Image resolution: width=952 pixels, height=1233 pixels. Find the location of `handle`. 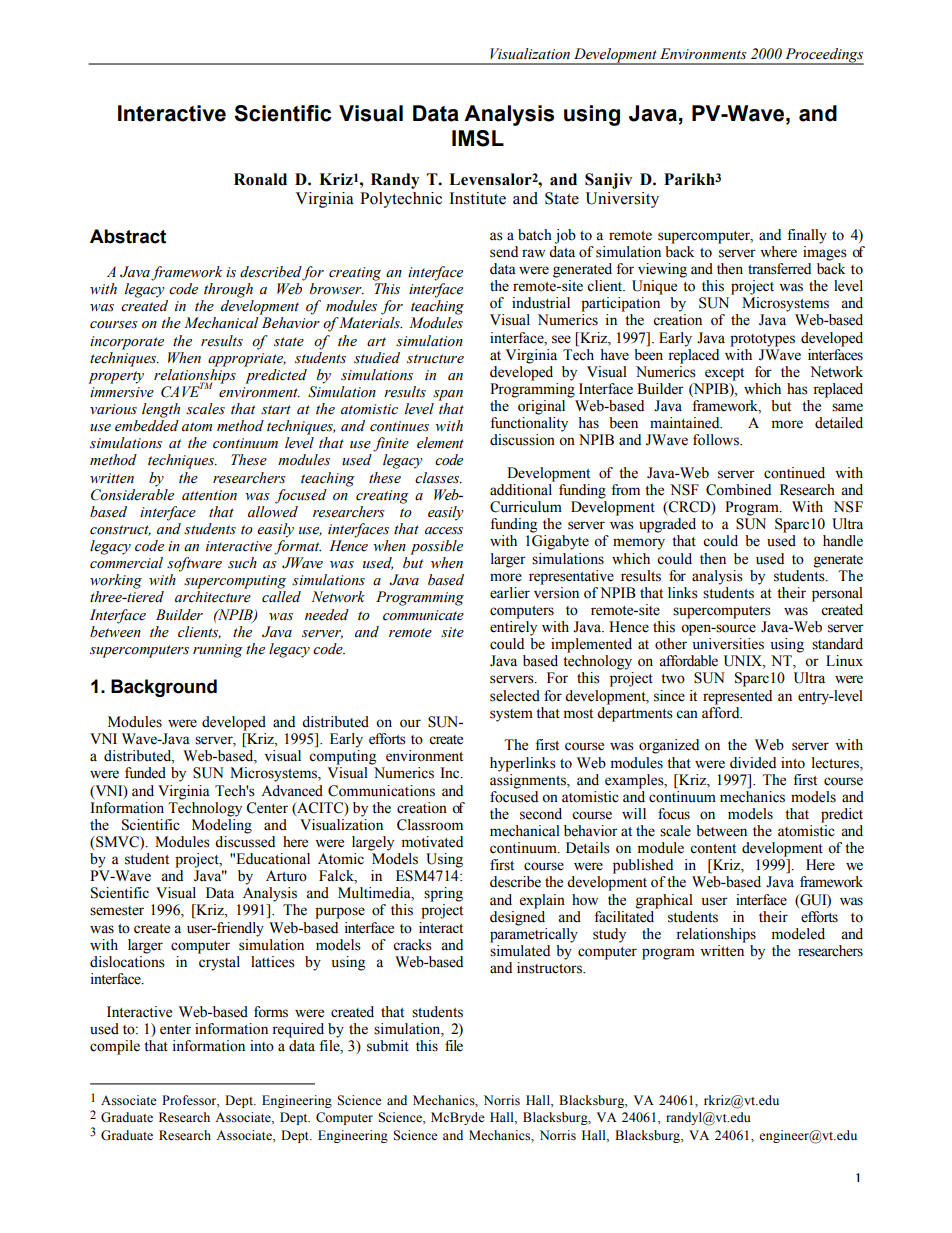

handle is located at coordinates (843, 541).
